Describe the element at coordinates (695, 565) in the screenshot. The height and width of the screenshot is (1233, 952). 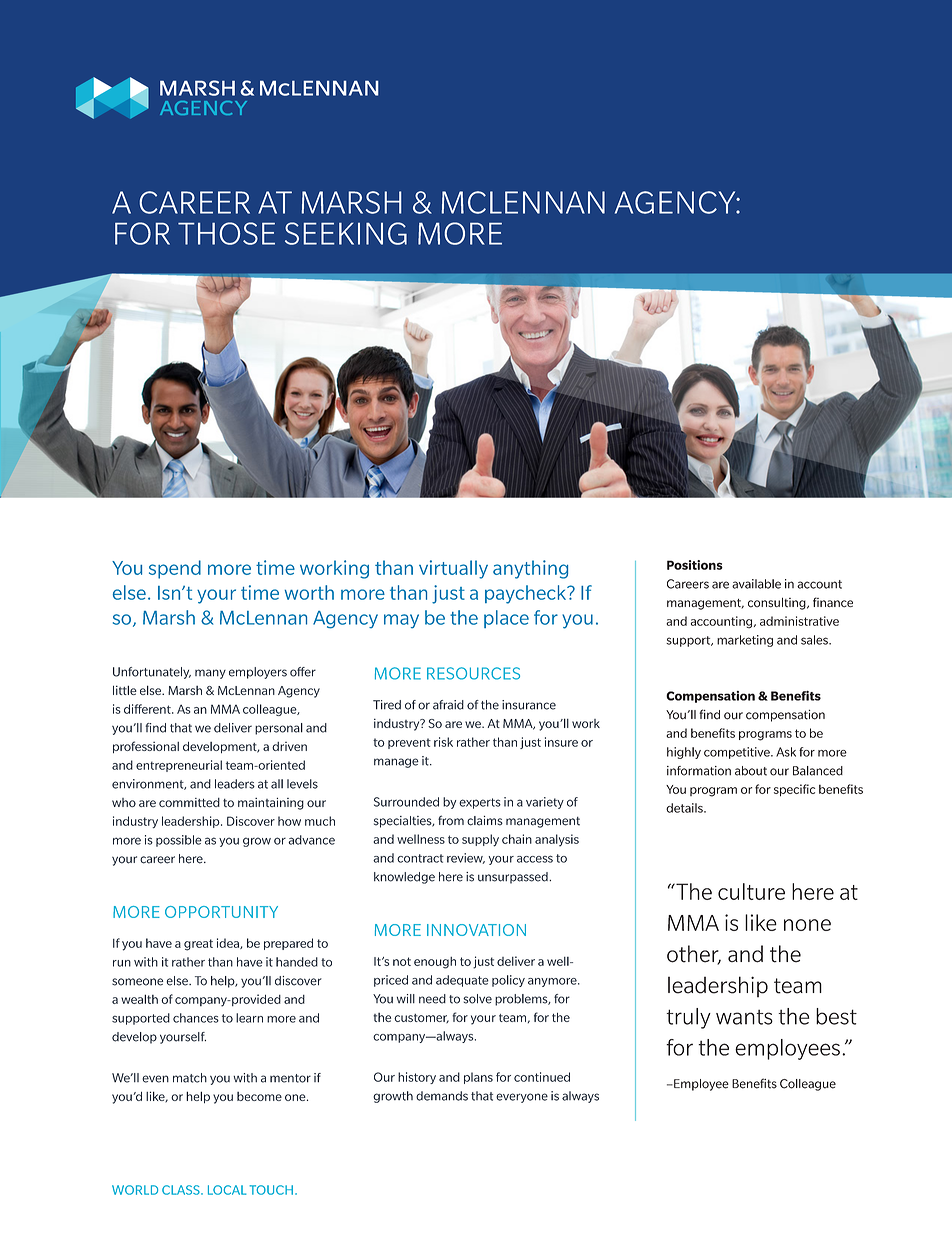
I see `Positions` at that location.
